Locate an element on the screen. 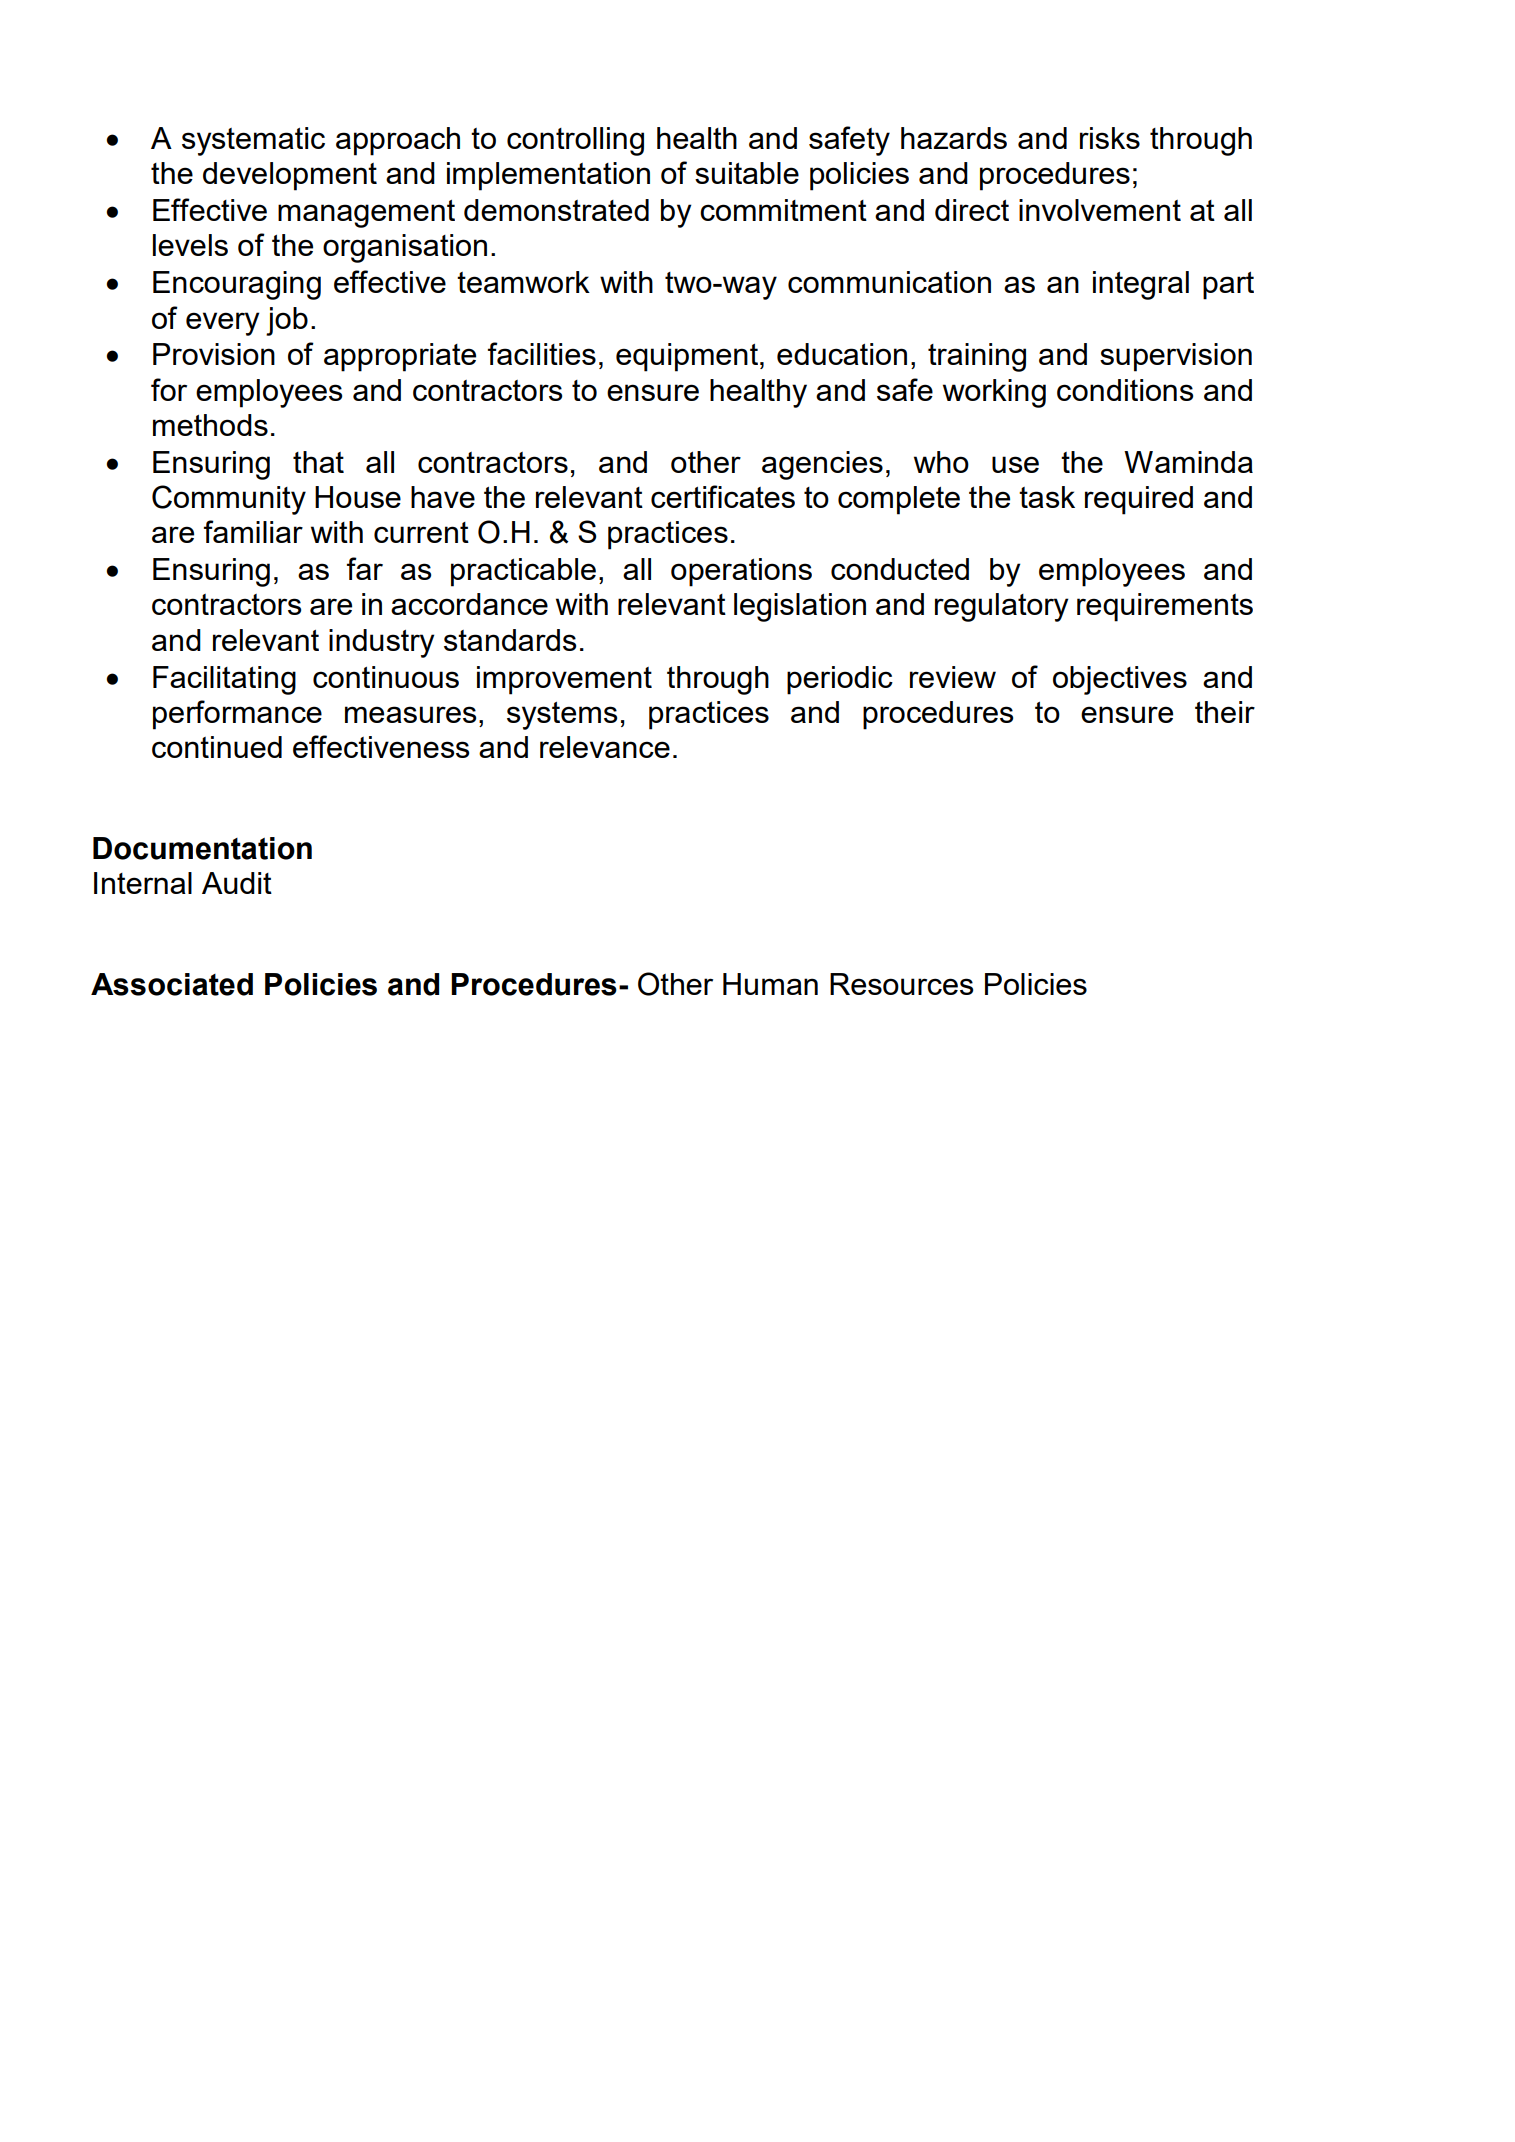 This screenshot has height=2142, width=1515. Provision is located at coordinates (214, 354).
